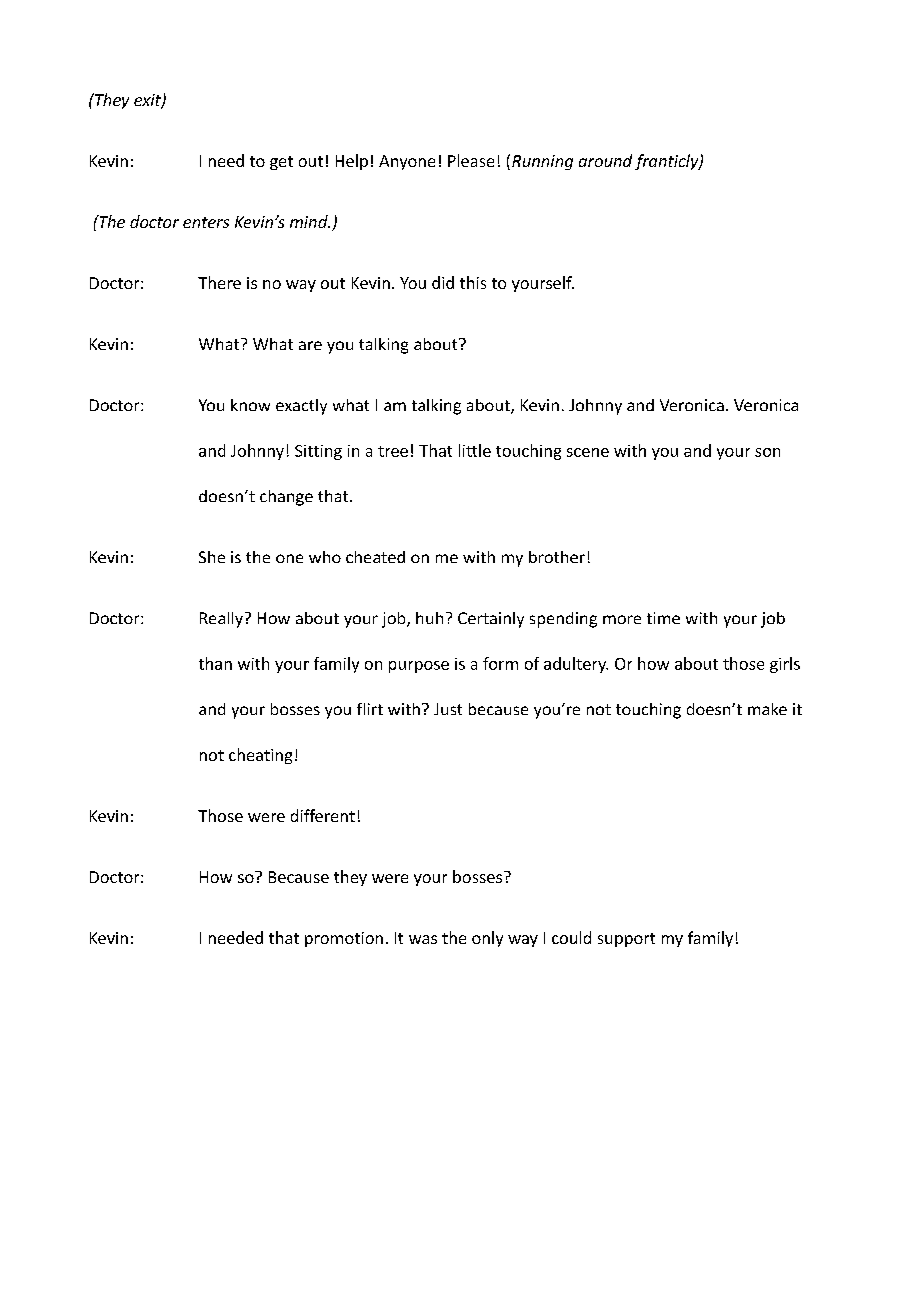 The image size is (924, 1308). I want to click on who, so click(325, 557).
